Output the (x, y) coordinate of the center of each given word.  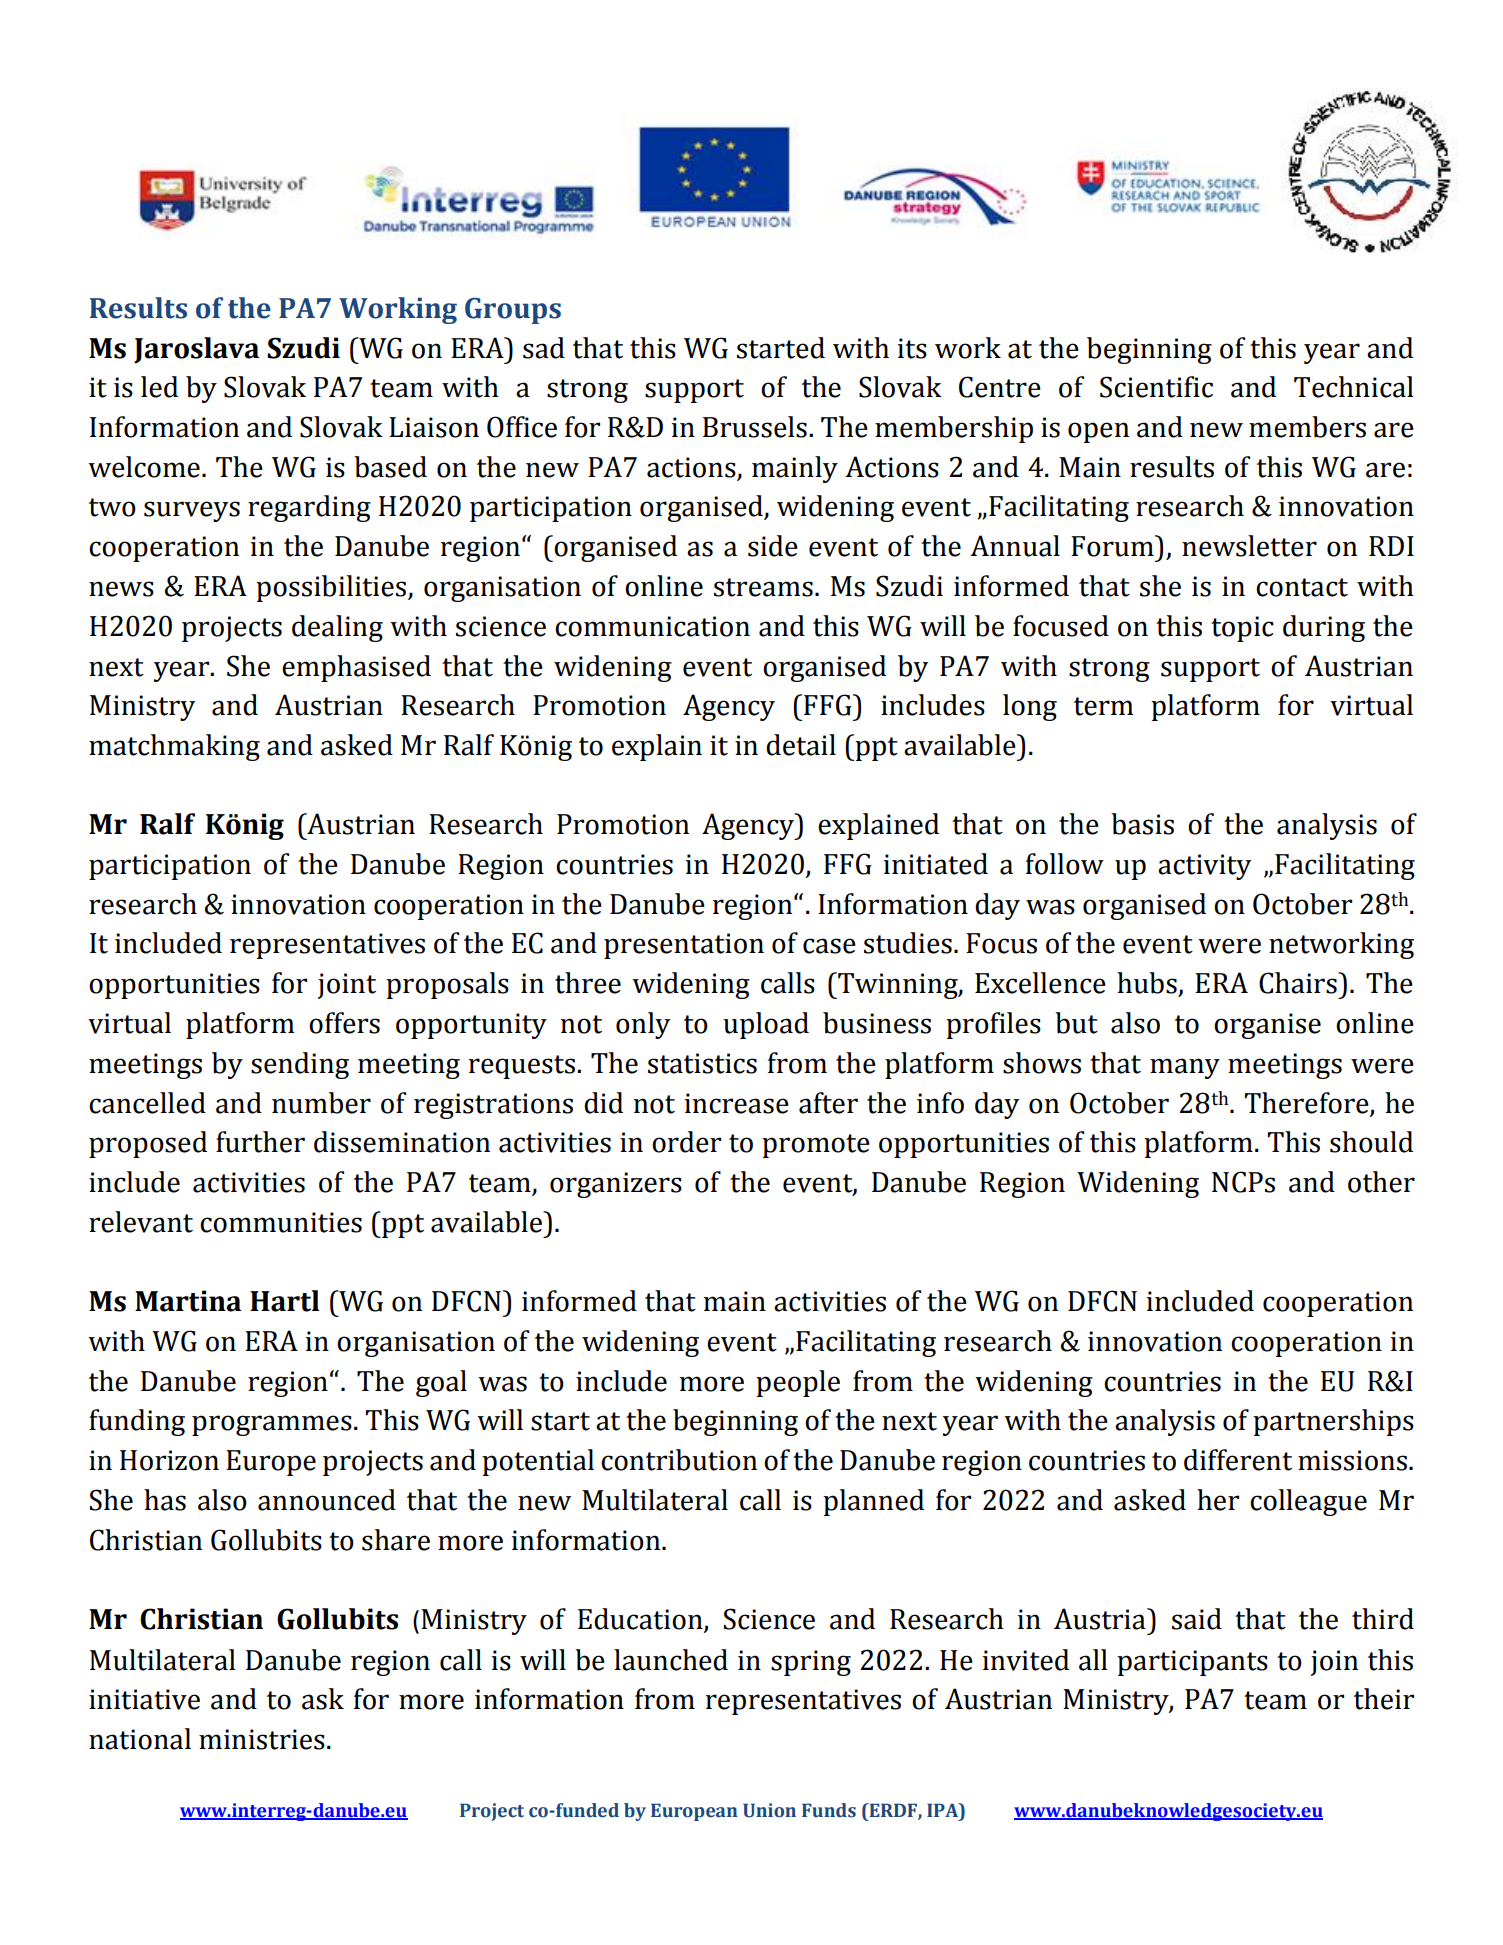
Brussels (755, 427)
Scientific (1156, 387)
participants (1192, 1663)
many (1185, 1068)
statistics (702, 1063)
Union (769, 1810)
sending (300, 1065)
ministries (262, 1739)
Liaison (434, 427)
